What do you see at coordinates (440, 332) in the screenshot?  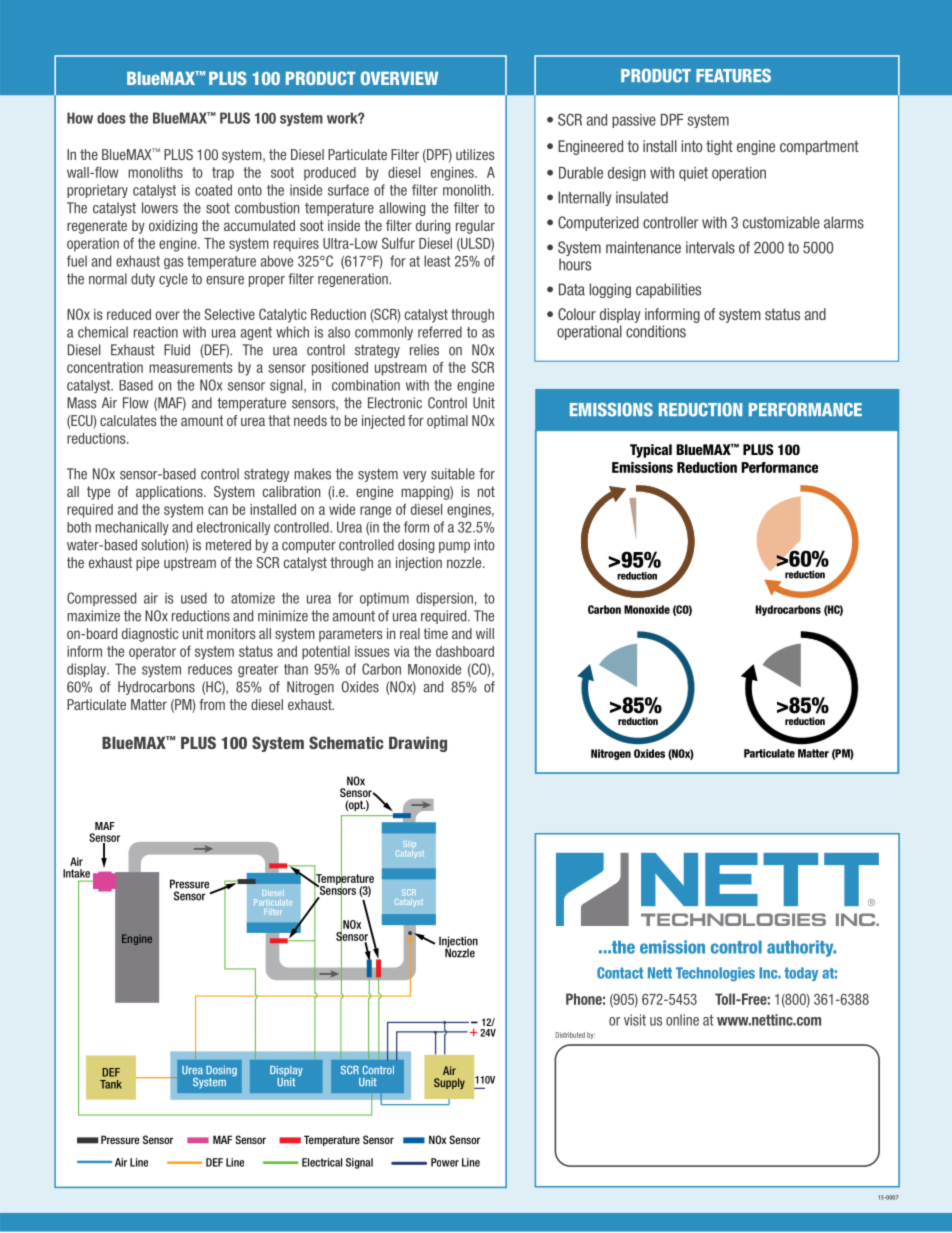 I see `referred` at bounding box center [440, 332].
